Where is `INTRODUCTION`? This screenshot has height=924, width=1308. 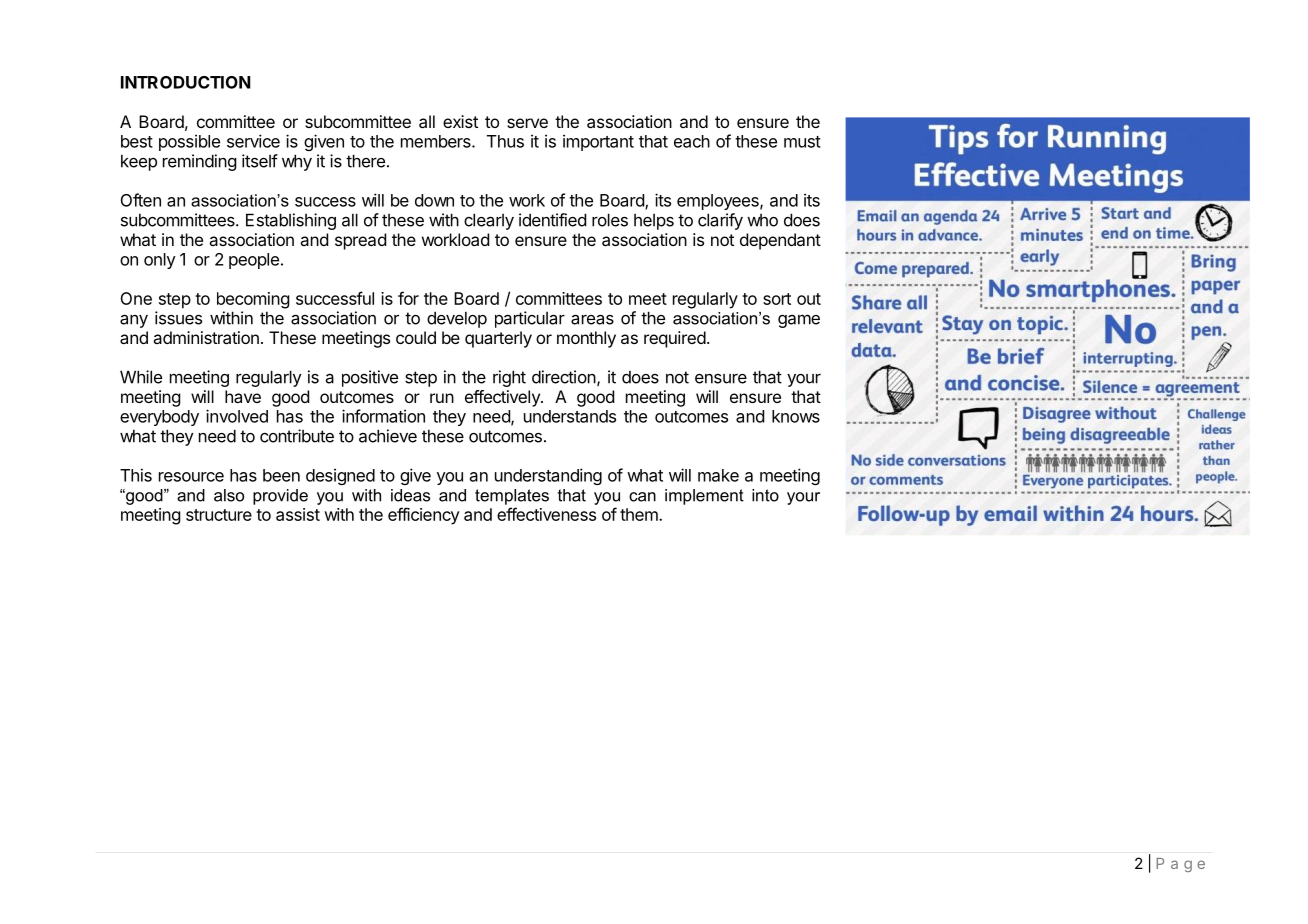
INTRODUCTION is located at coordinates (186, 82).
